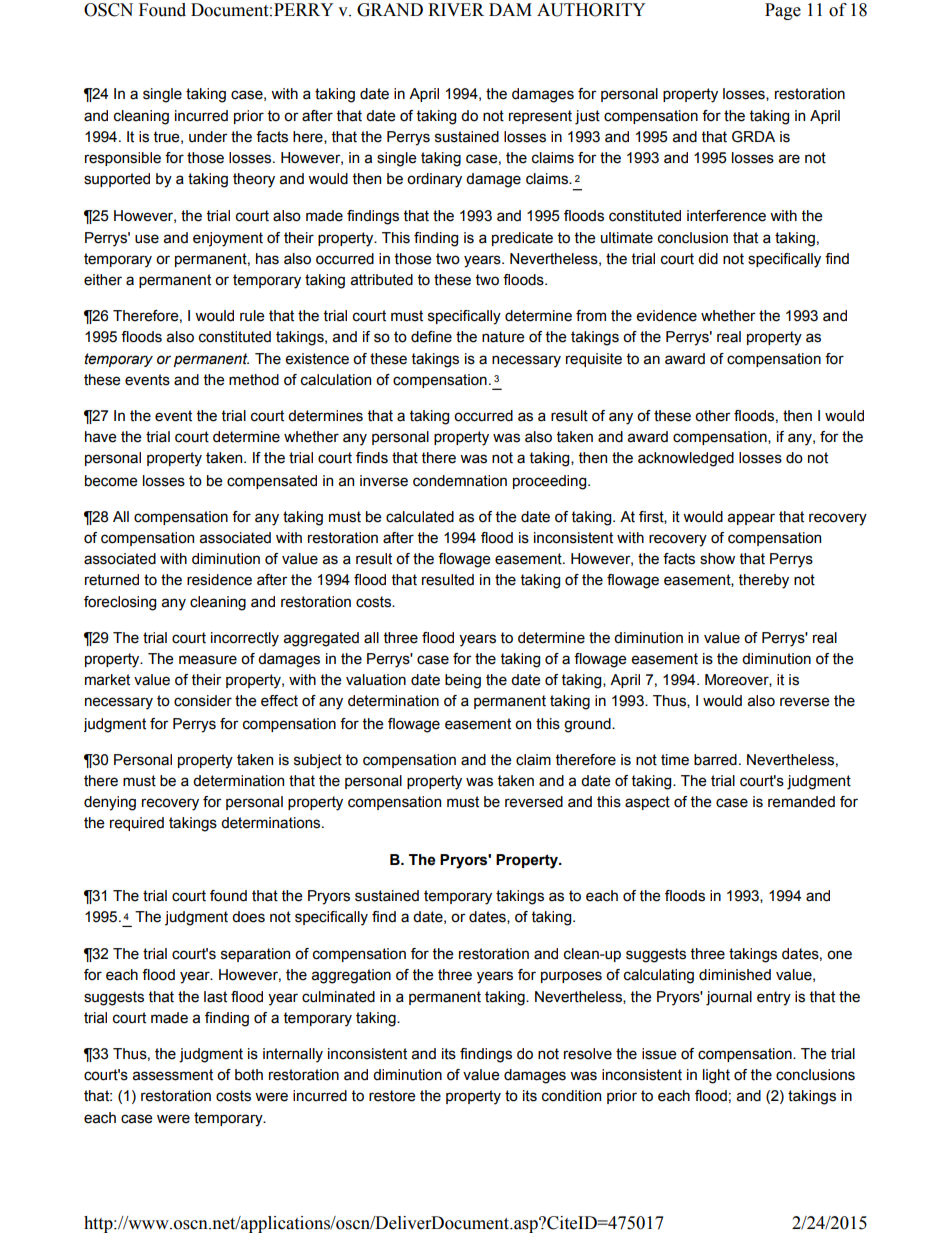  What do you see at coordinates (717, 559) in the document?
I see `show` at bounding box center [717, 559].
